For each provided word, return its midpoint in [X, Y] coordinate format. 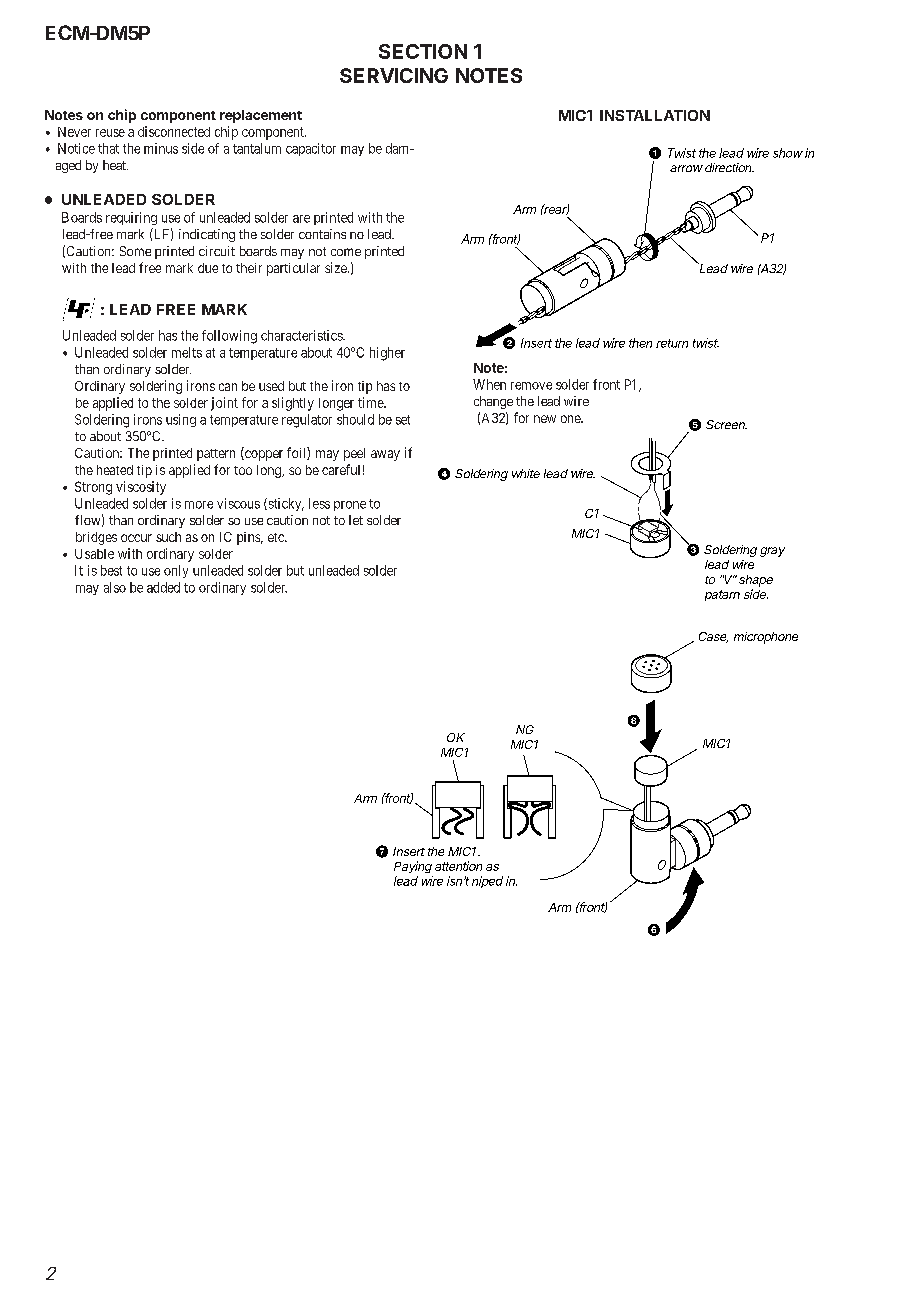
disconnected [174, 131]
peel [354, 454]
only [176, 571]
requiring [131, 218]
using [181, 420]
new [545, 419]
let [356, 520]
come [346, 252]
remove [531, 386]
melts [187, 352]
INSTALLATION [655, 115]
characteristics [302, 335]
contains [322, 234]
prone [350, 506]
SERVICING [394, 75]
